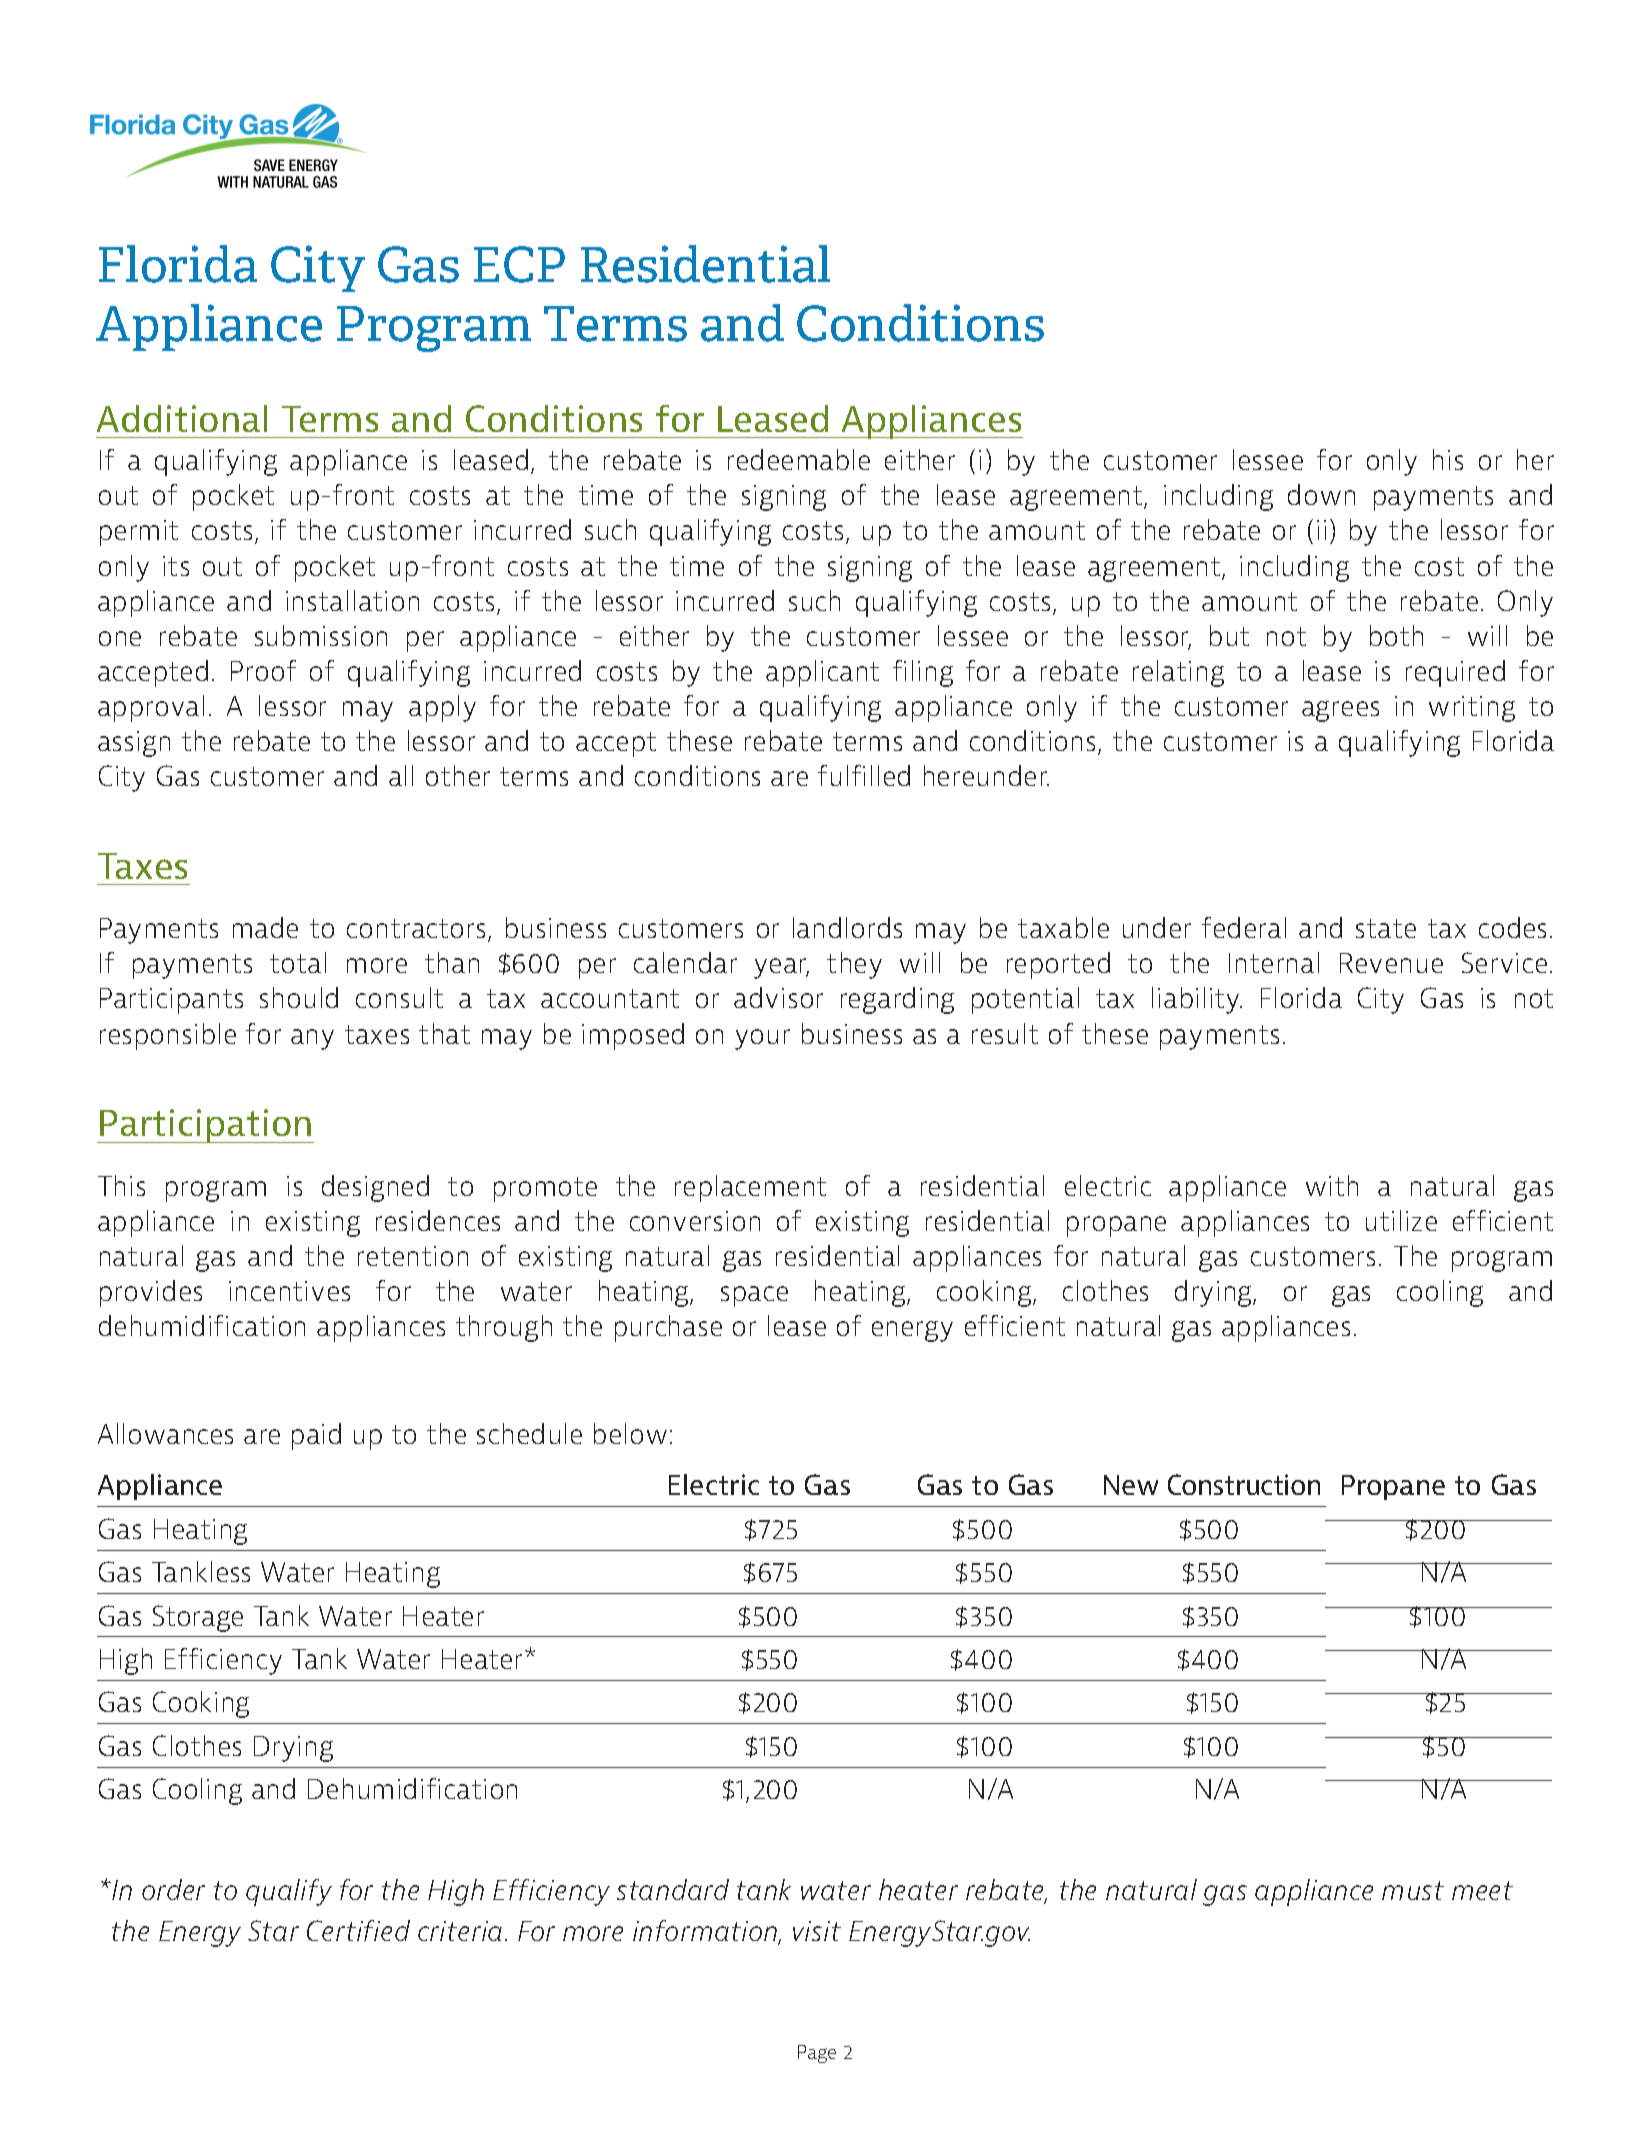 The image size is (1652, 2138). Describe the element at coordinates (799, 459) in the screenshot. I see `redeemable` at that location.
